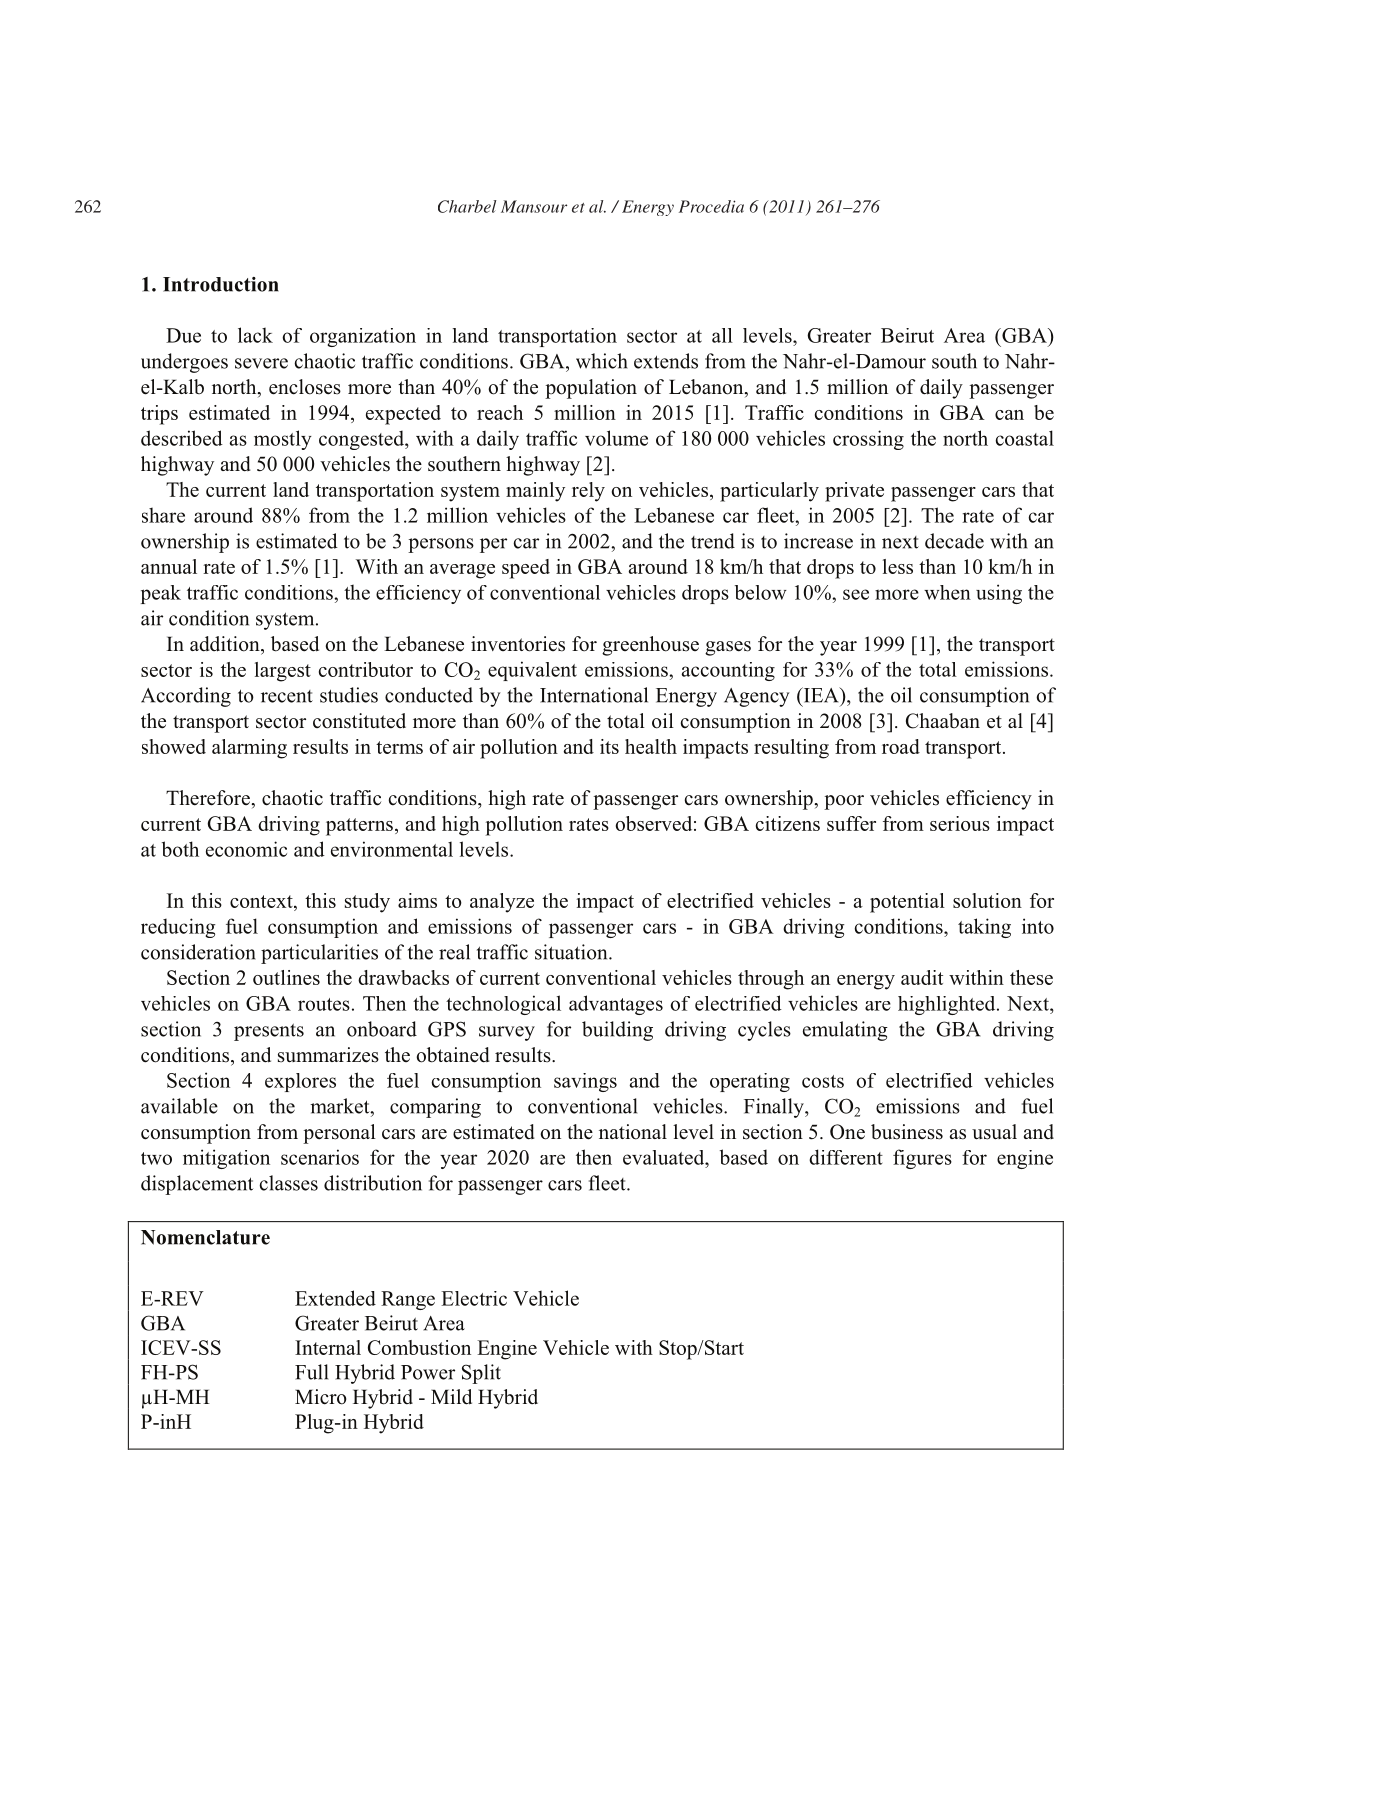  What do you see at coordinates (518, 644) in the page?
I see `inventories` at bounding box center [518, 644].
